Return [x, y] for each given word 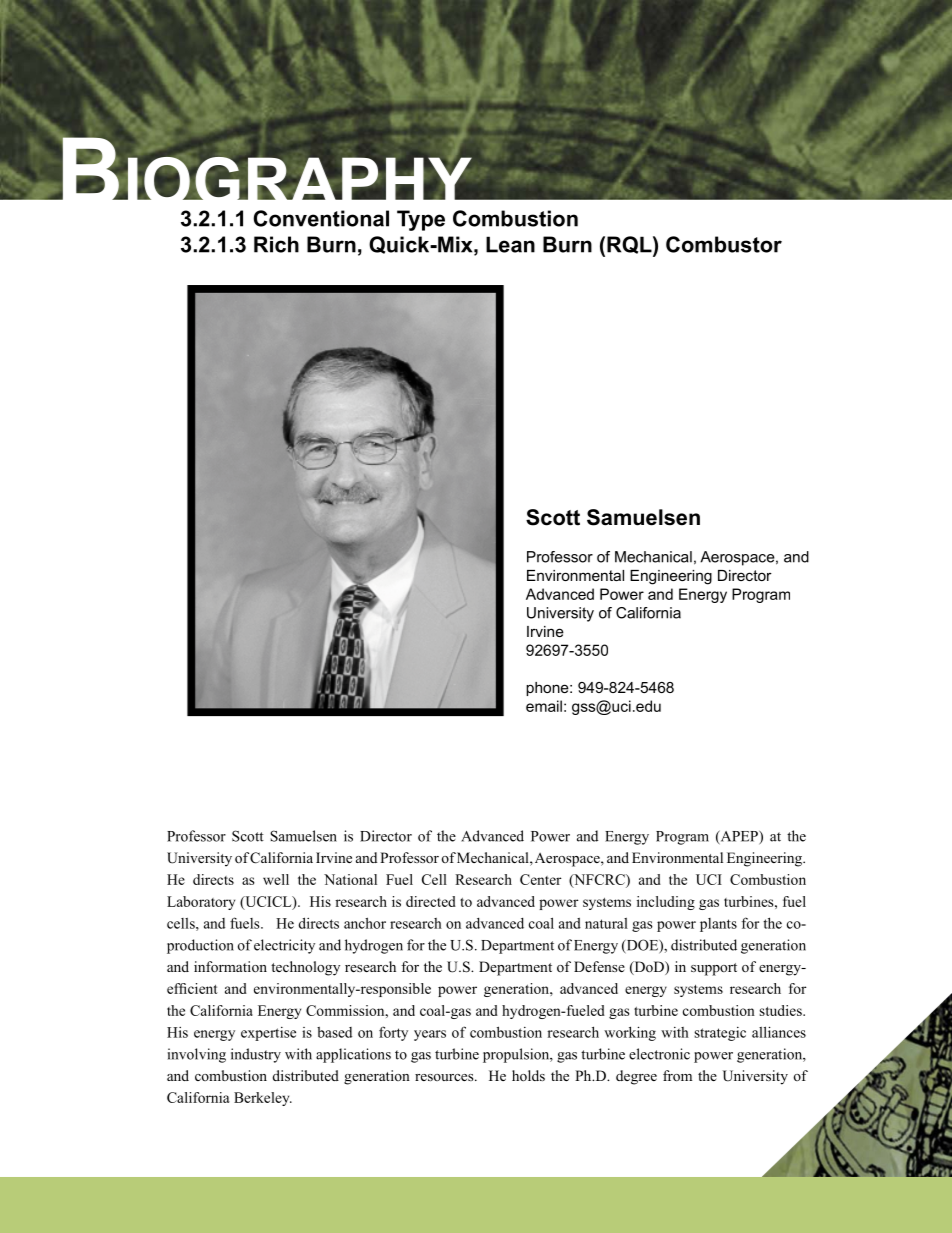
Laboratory [201, 903]
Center [540, 879]
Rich [276, 244]
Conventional [321, 218]
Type [421, 220]
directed [431, 901]
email [544, 706]
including [666, 903]
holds [528, 1075]
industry [256, 1055]
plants [718, 925]
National [350, 879]
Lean [510, 244]
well [276, 879]
